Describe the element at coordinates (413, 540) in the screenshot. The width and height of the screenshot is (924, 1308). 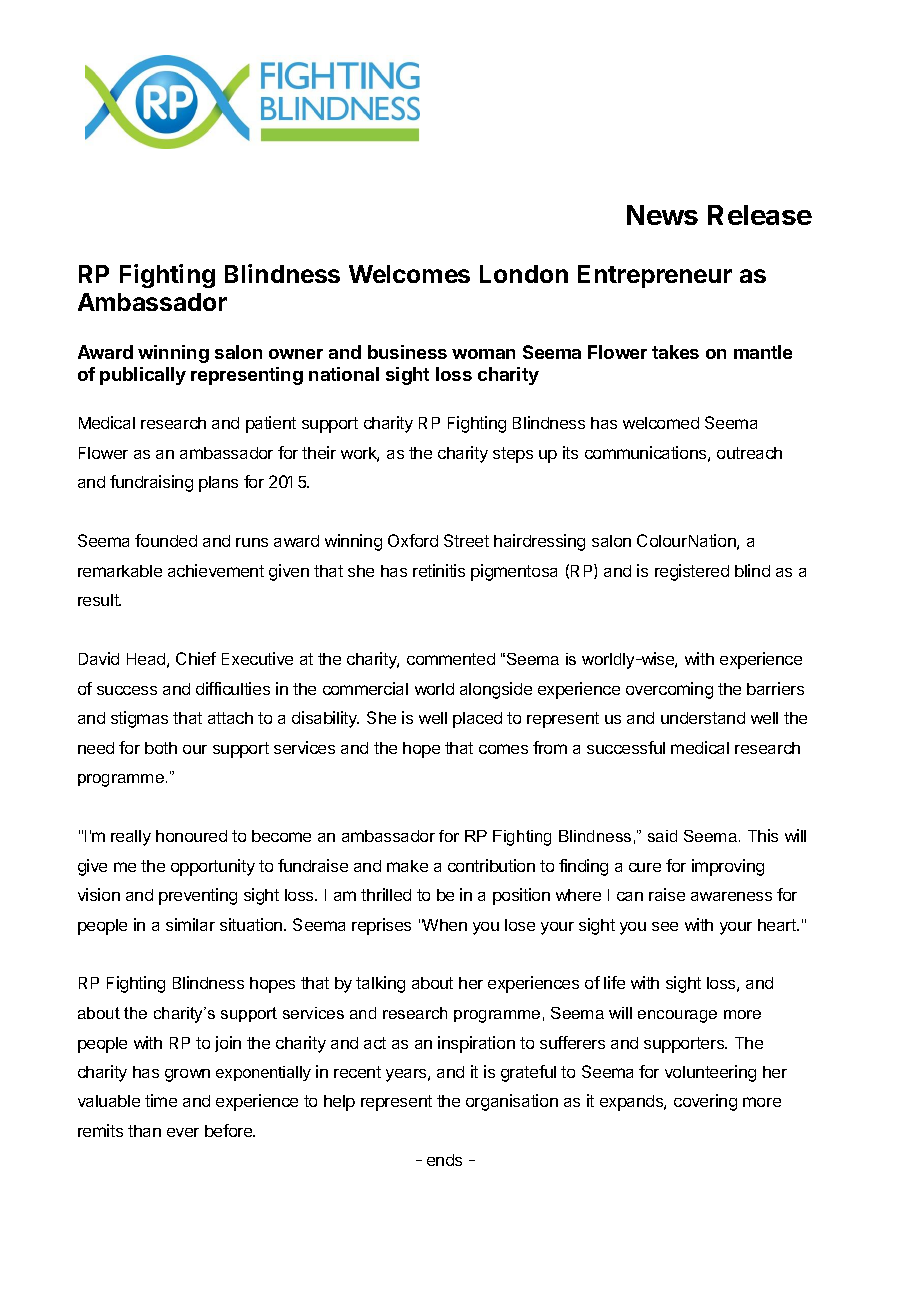
I see `Oxford` at that location.
